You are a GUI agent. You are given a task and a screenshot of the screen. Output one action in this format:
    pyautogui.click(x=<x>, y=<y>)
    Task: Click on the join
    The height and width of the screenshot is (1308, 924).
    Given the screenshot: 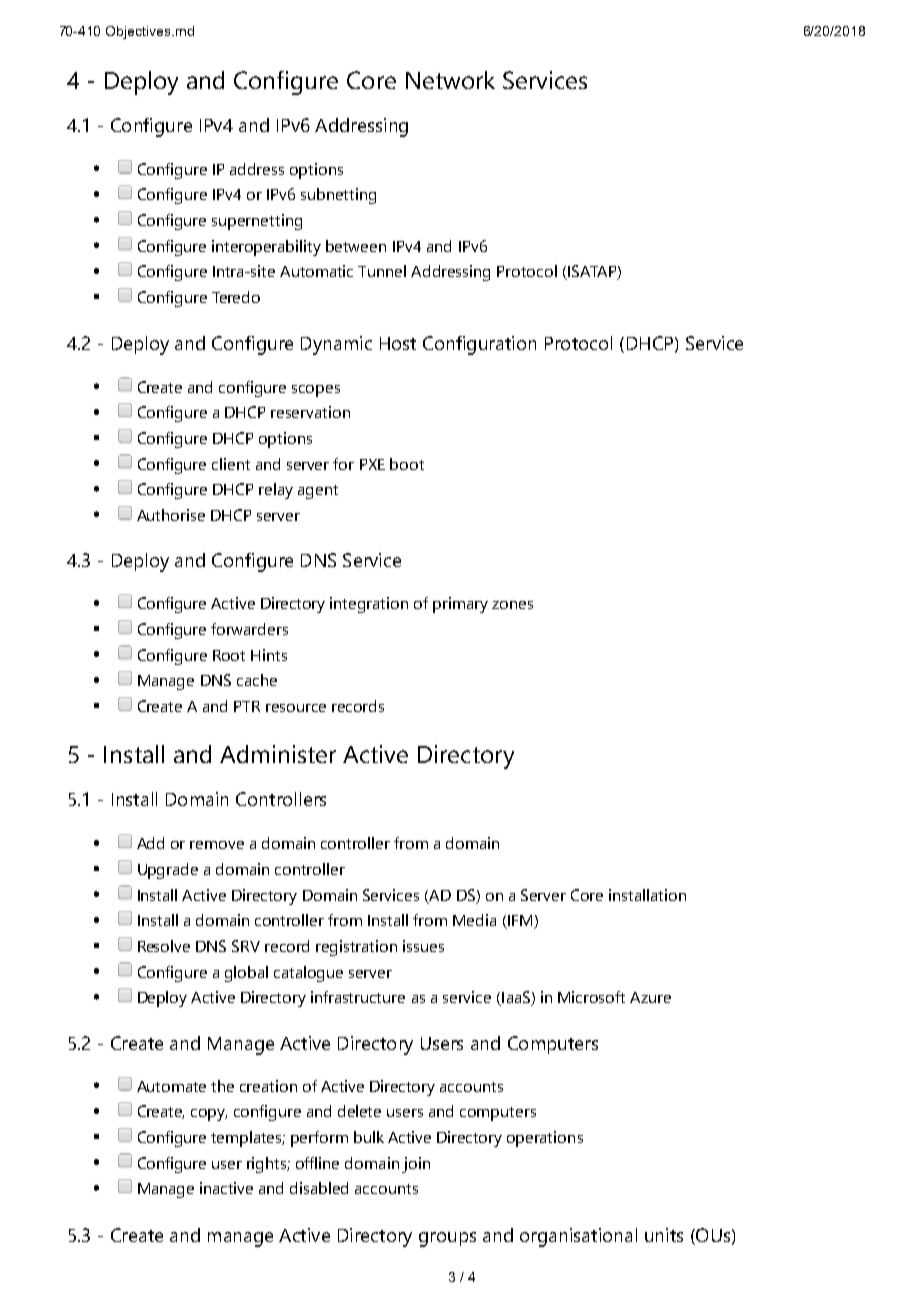 What is the action you would take?
    pyautogui.click(x=416, y=1165)
